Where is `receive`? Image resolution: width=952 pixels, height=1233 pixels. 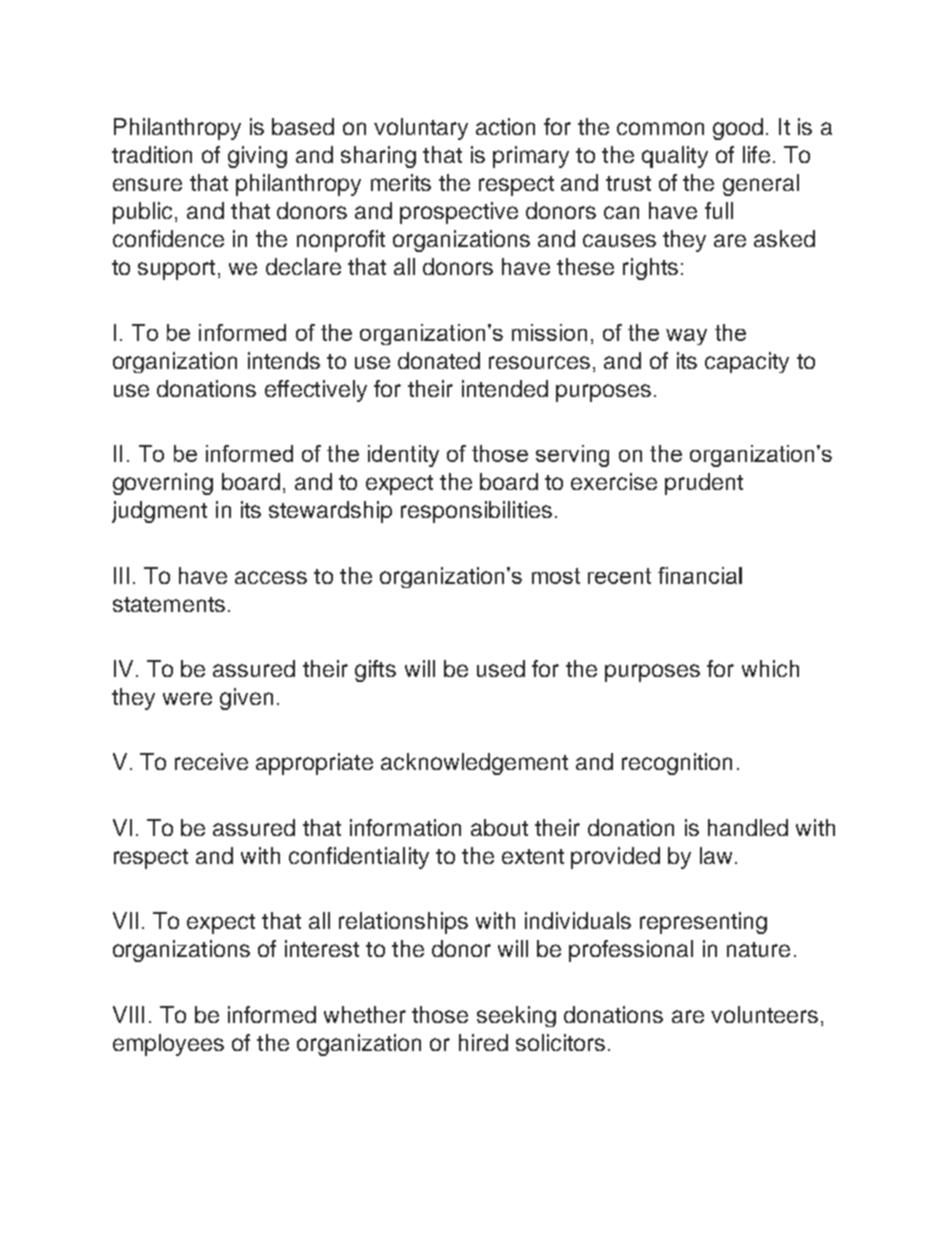 receive is located at coordinates (211, 761).
